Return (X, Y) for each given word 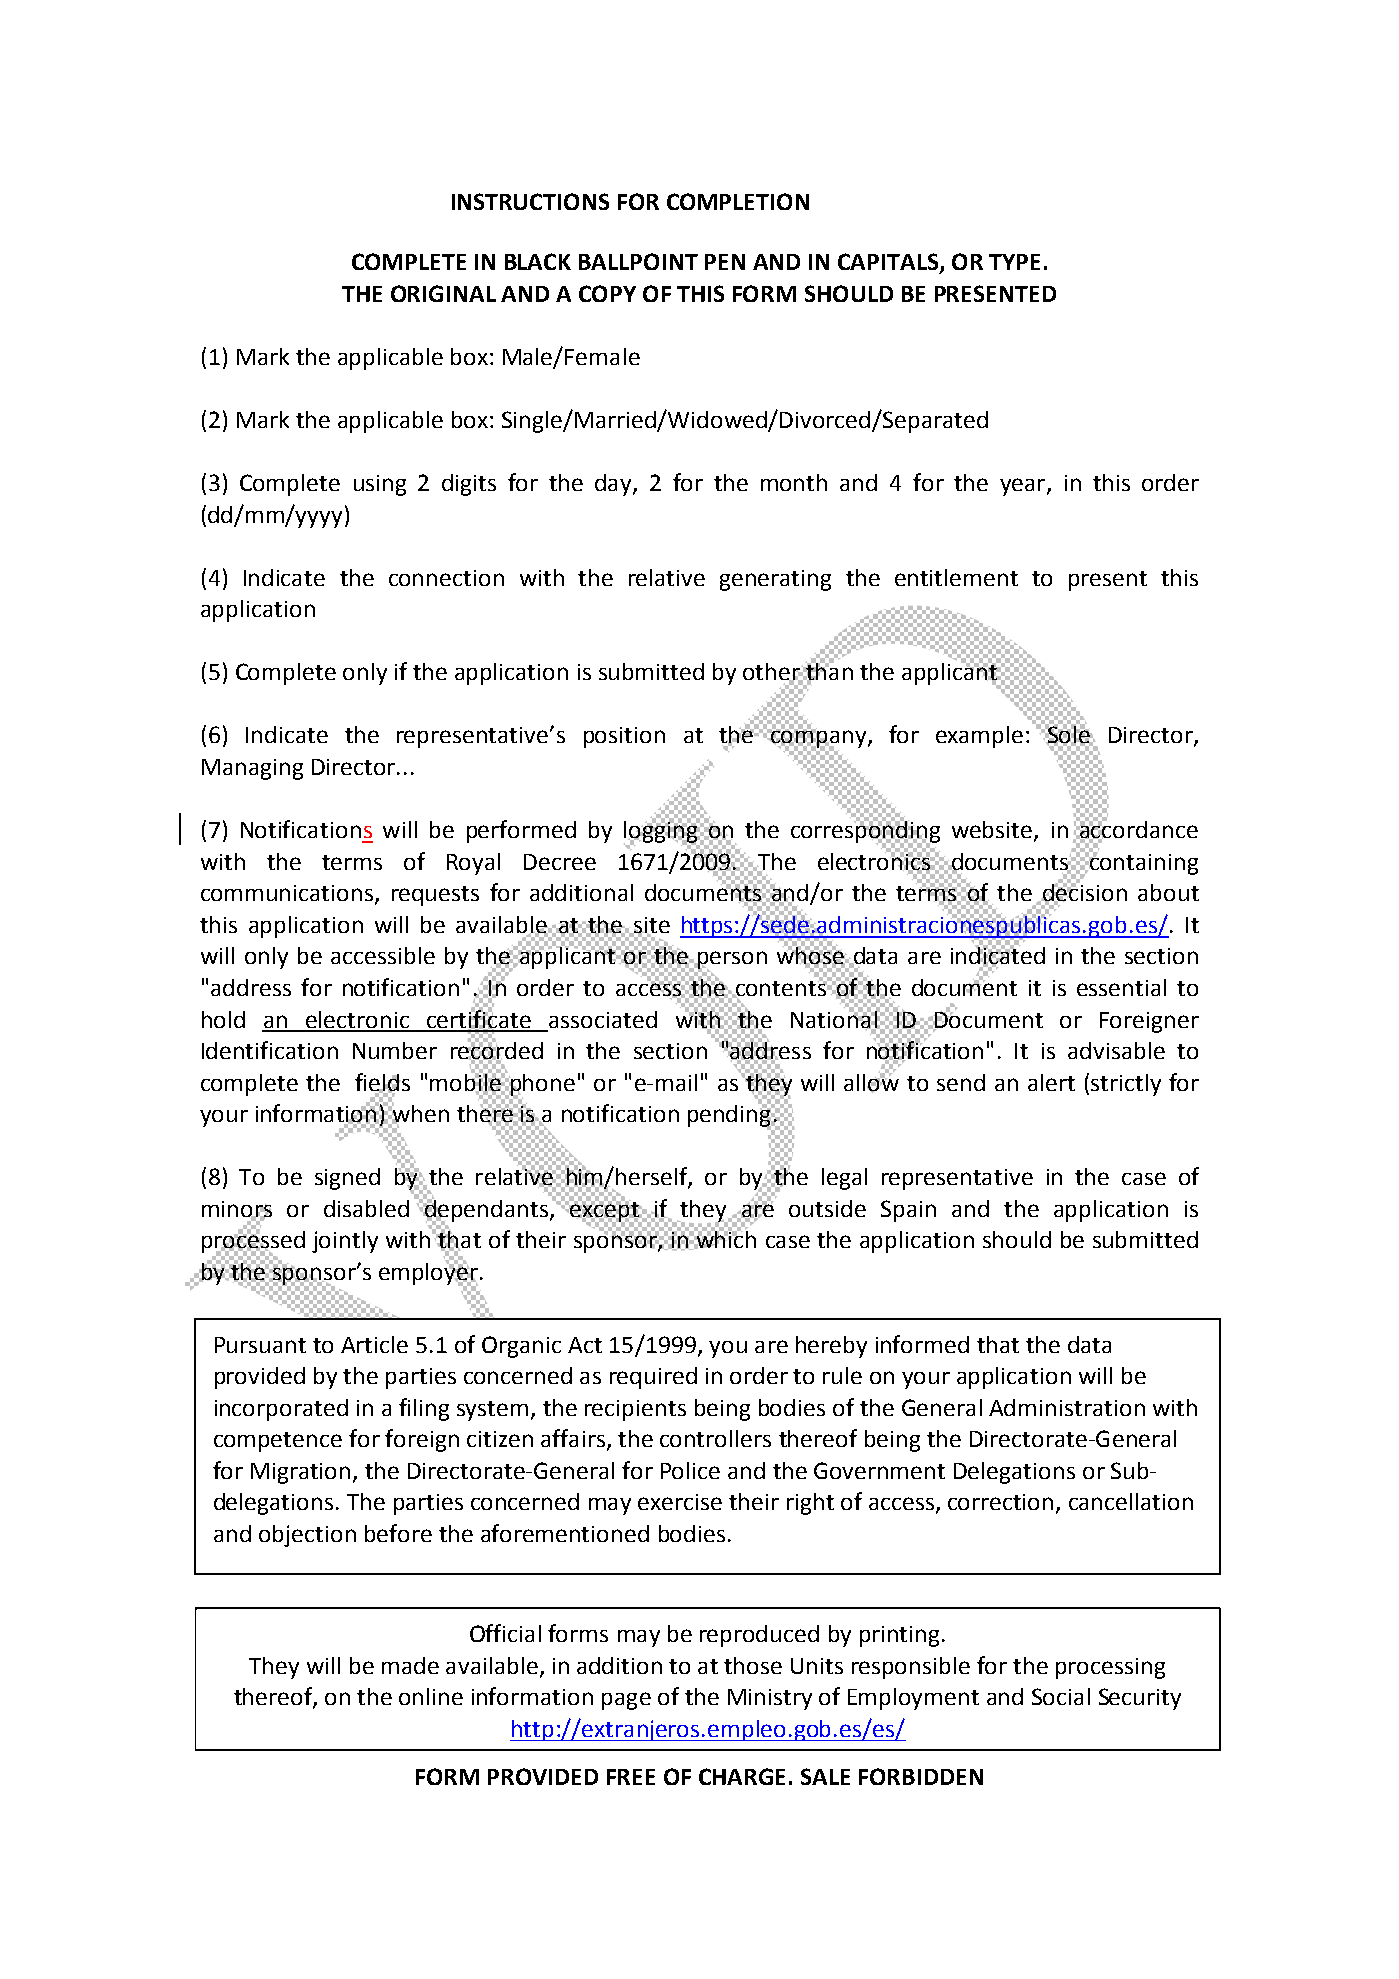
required (653, 1378)
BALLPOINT (638, 261)
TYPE (1014, 262)
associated (603, 1019)
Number (395, 1050)
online (431, 1696)
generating (775, 580)
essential (1121, 987)
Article (374, 1344)
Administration (1067, 1407)
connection (446, 578)
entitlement (956, 577)
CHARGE (742, 1776)
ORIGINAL (443, 293)
